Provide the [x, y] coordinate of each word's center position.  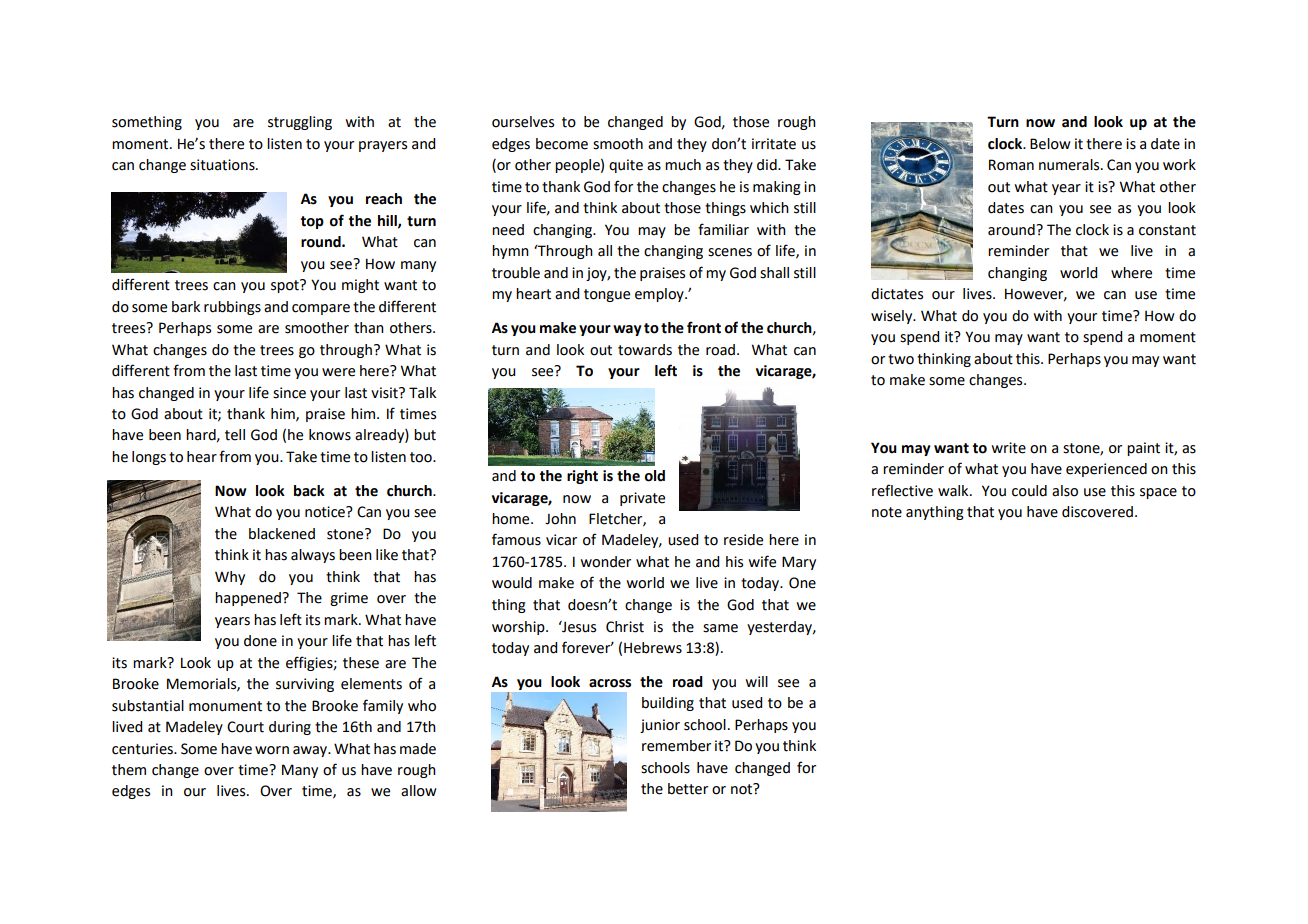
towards [645, 350]
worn [272, 750]
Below [1050, 144]
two [901, 359]
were [338, 372]
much [683, 165]
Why [230, 578]
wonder [606, 562]
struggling [300, 123]
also [1065, 491]
